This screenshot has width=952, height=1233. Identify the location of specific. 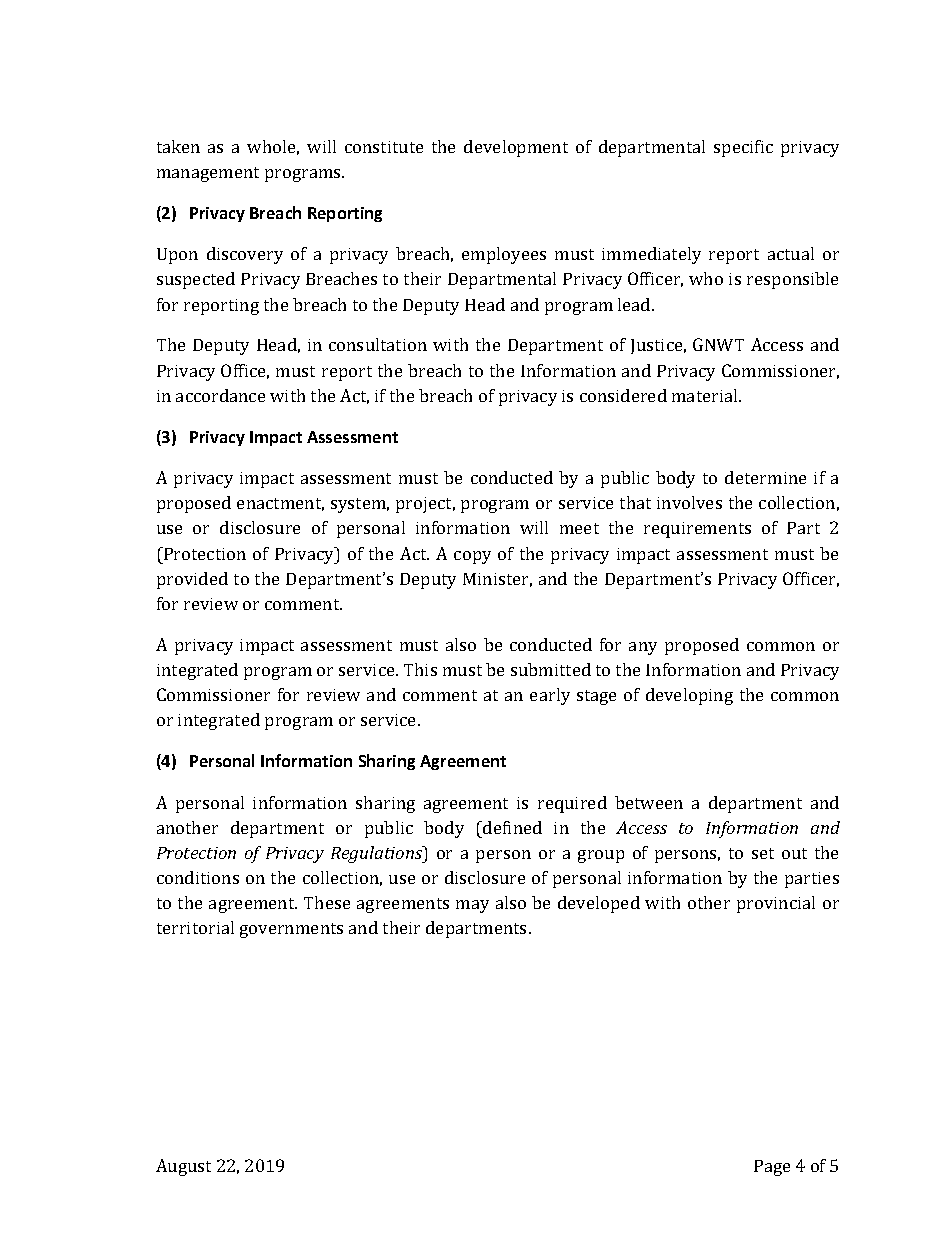
(743, 148).
